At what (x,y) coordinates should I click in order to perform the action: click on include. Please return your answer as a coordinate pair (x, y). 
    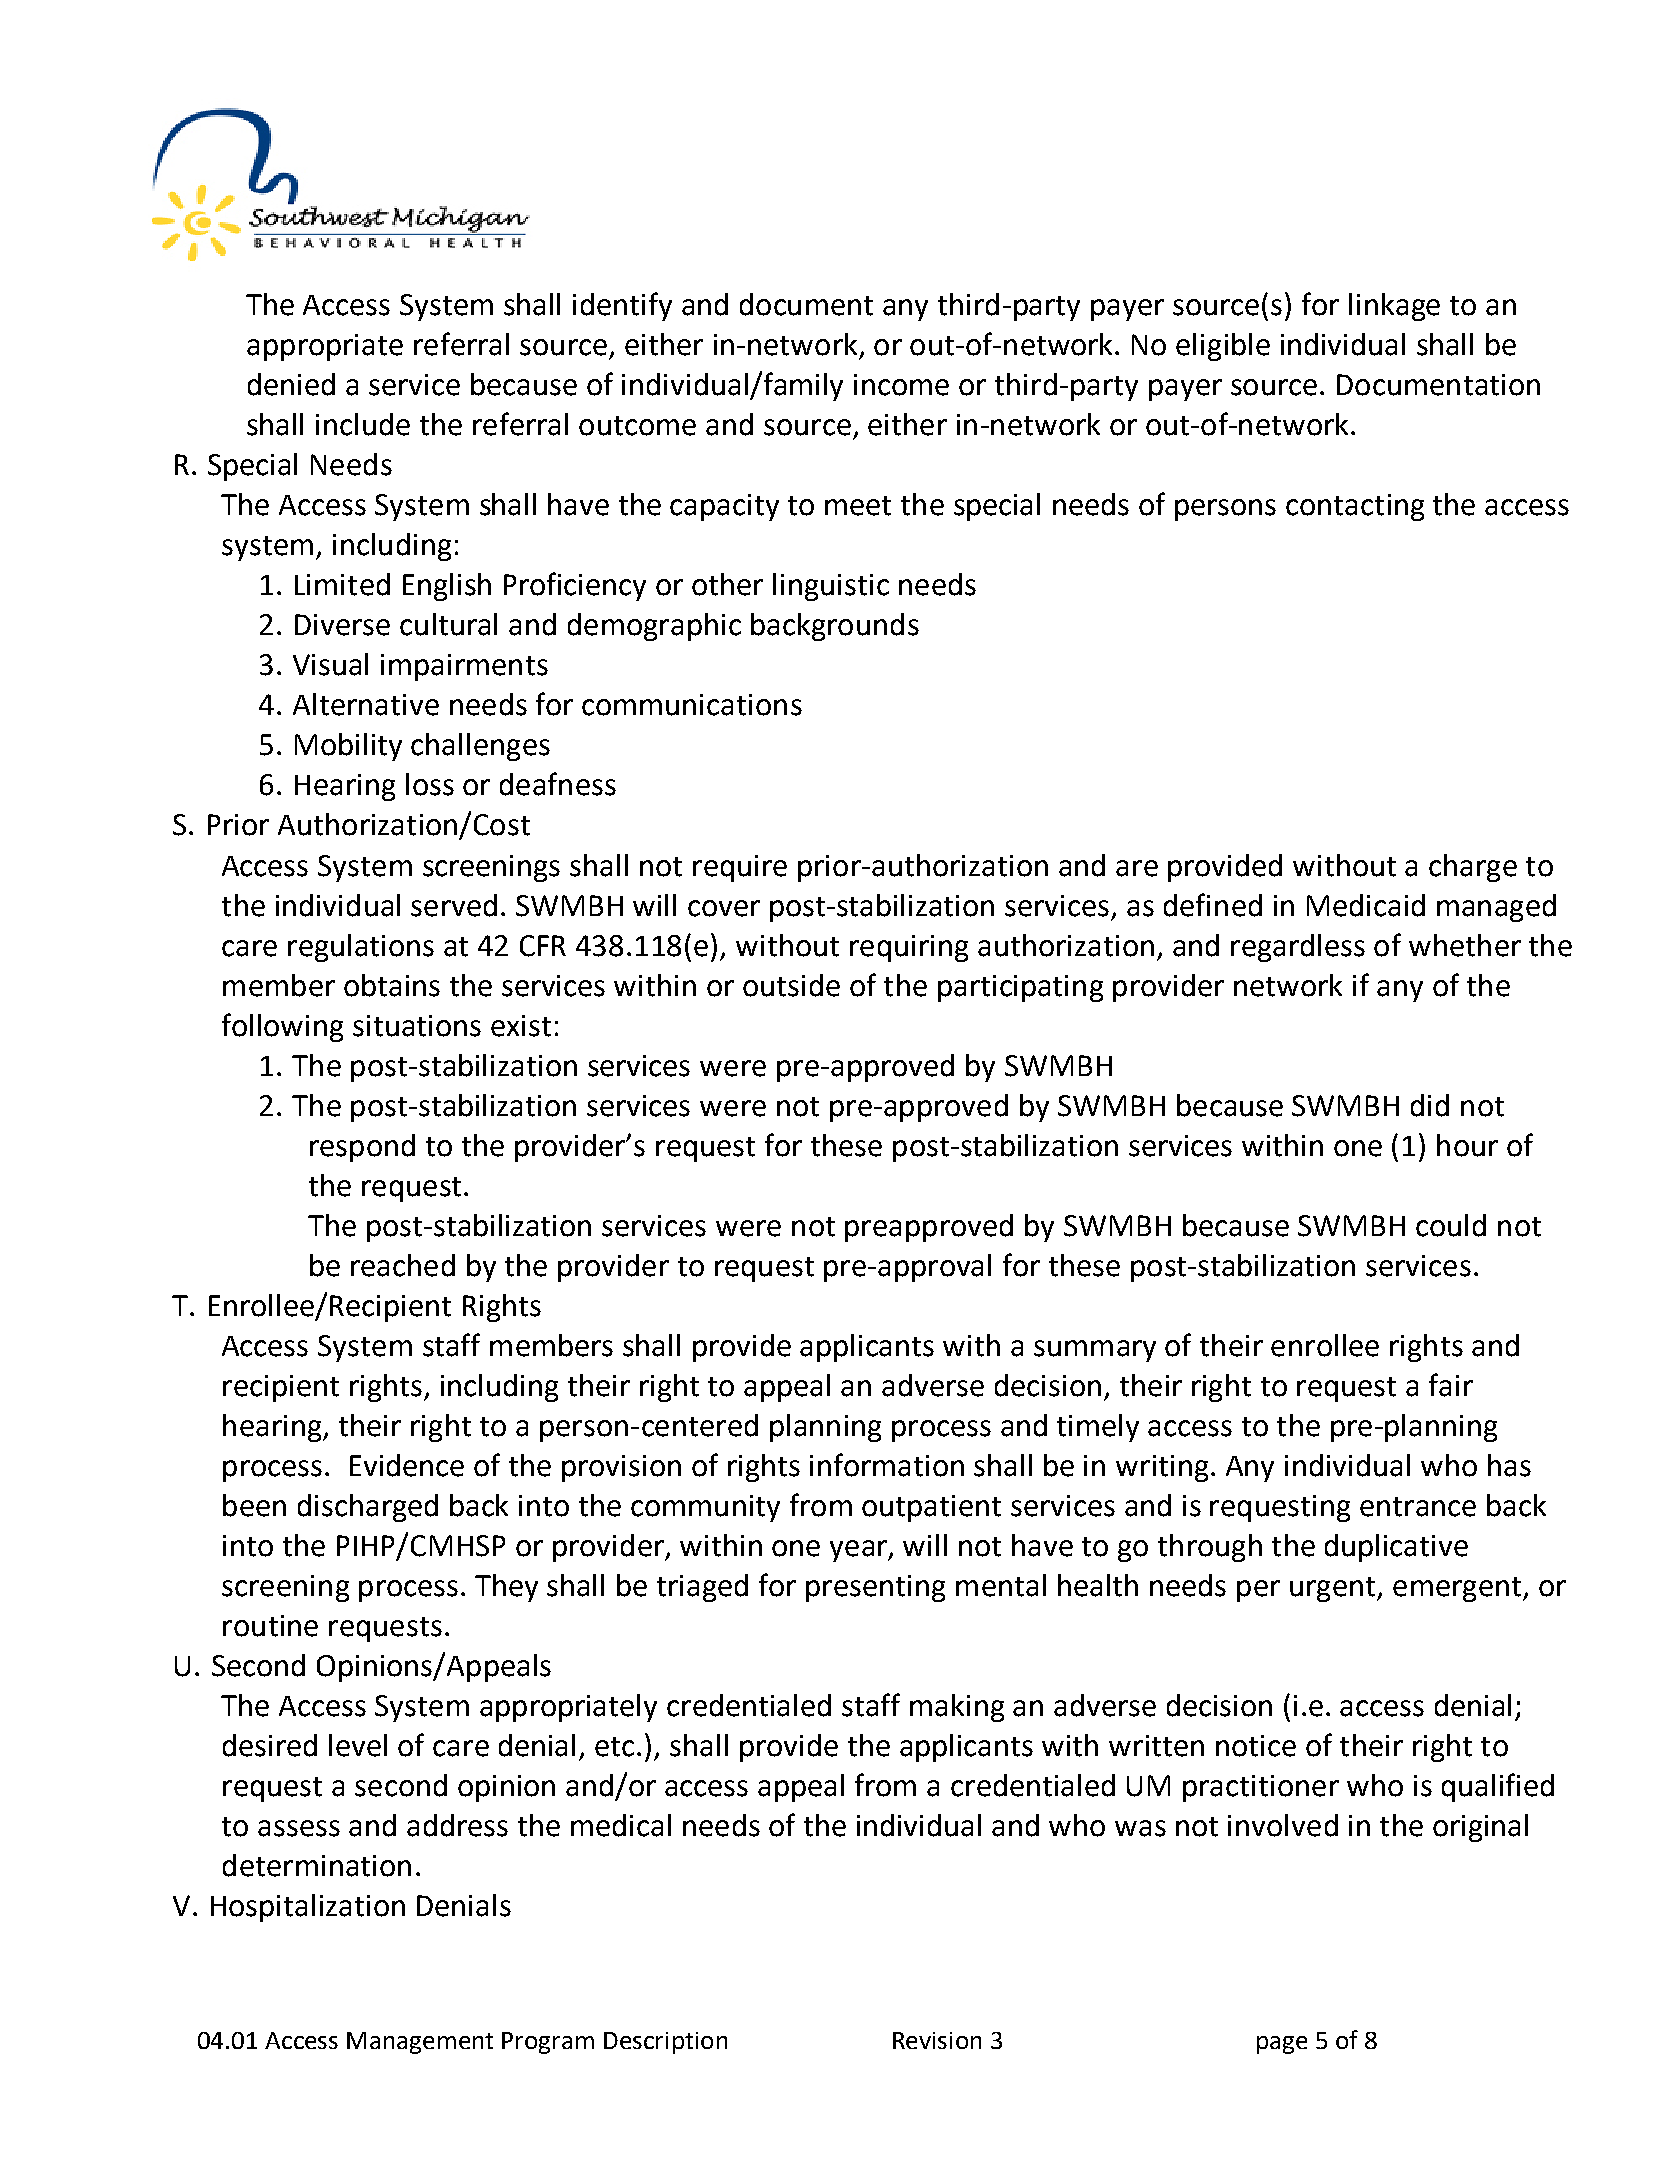
    Looking at the image, I should click on (363, 424).
